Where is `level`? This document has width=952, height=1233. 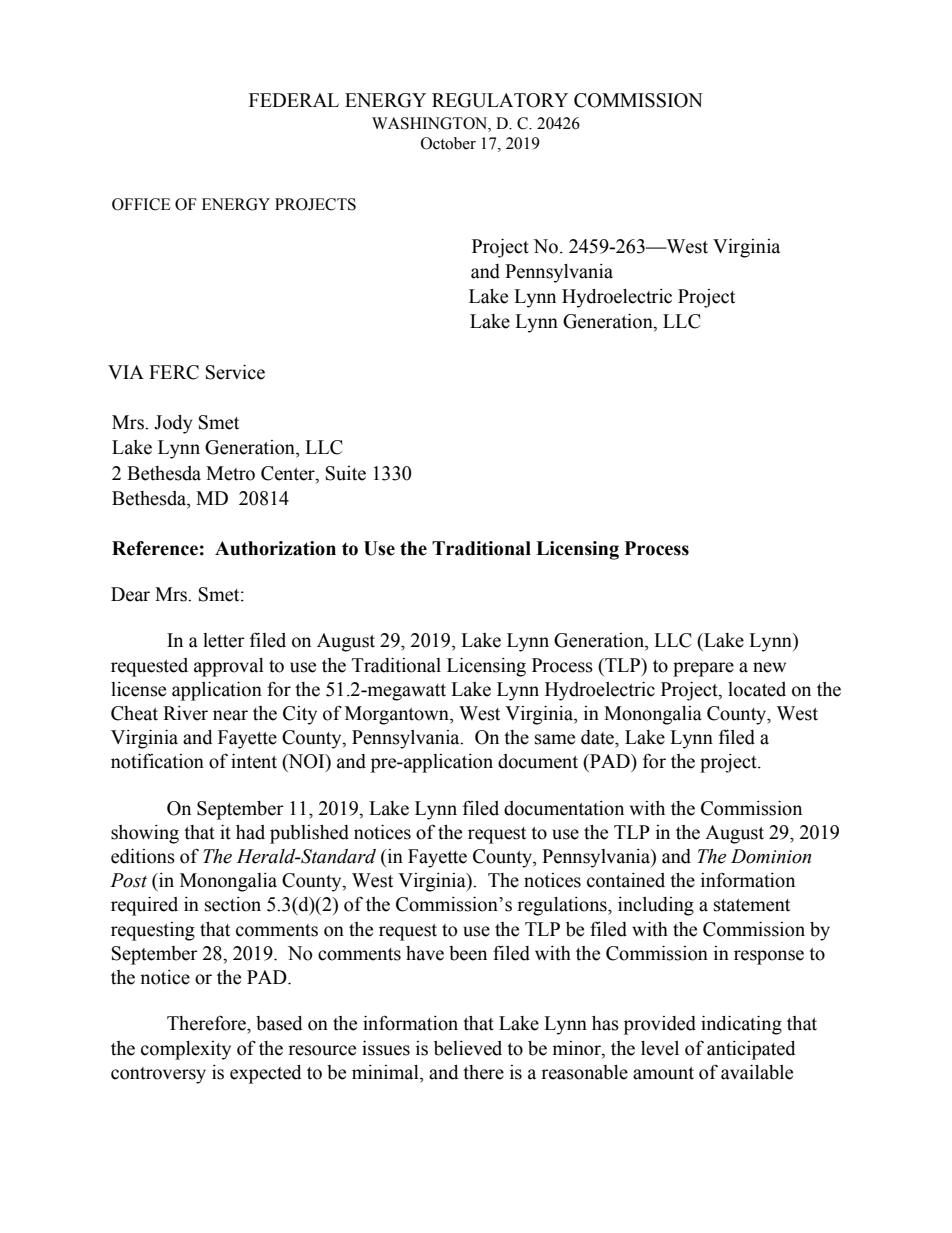
level is located at coordinates (660, 1048).
